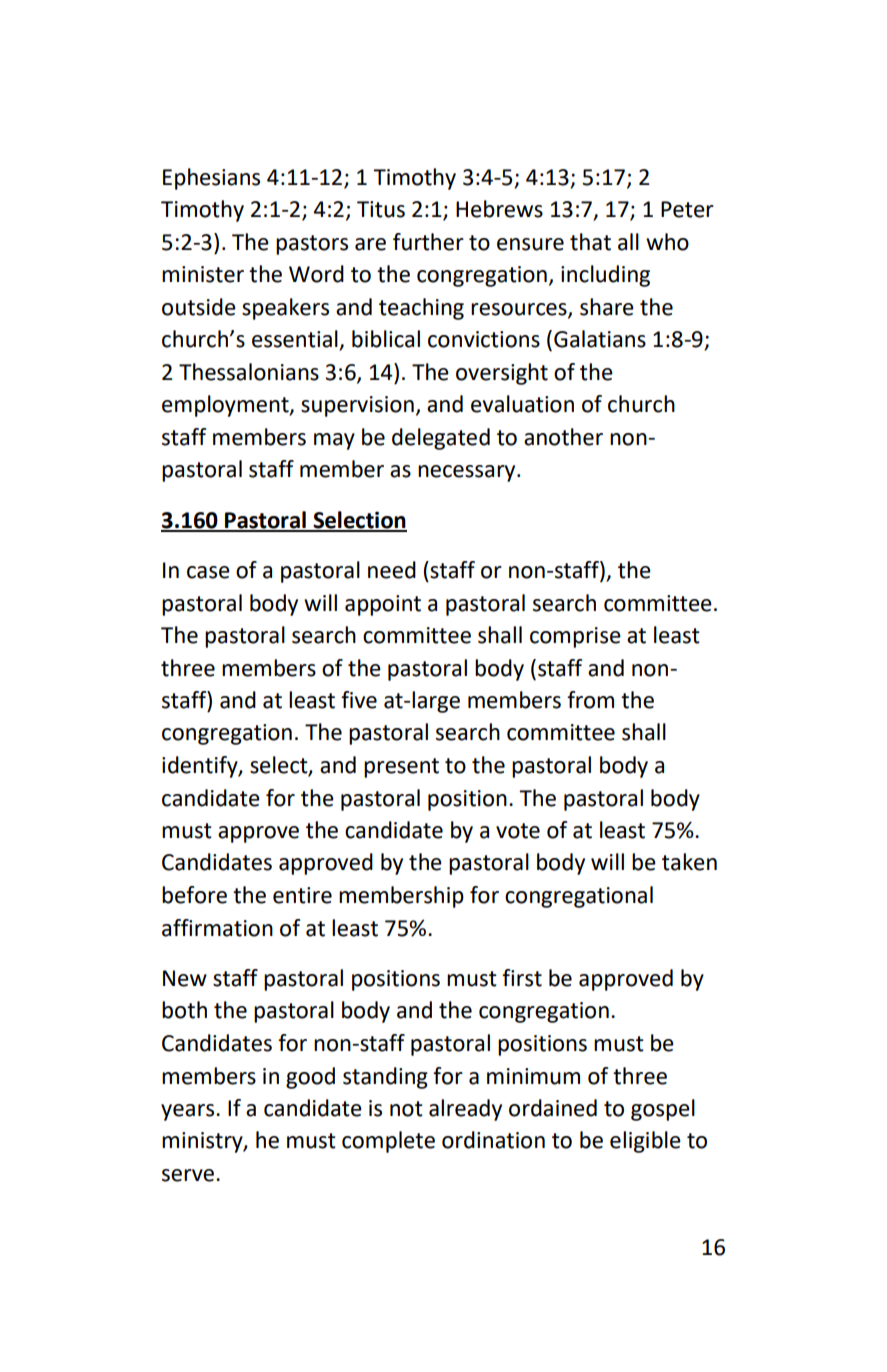 Image resolution: width=887 pixels, height=1372 pixels. Describe the element at coordinates (689, 862) in the screenshot. I see `taken` at that location.
